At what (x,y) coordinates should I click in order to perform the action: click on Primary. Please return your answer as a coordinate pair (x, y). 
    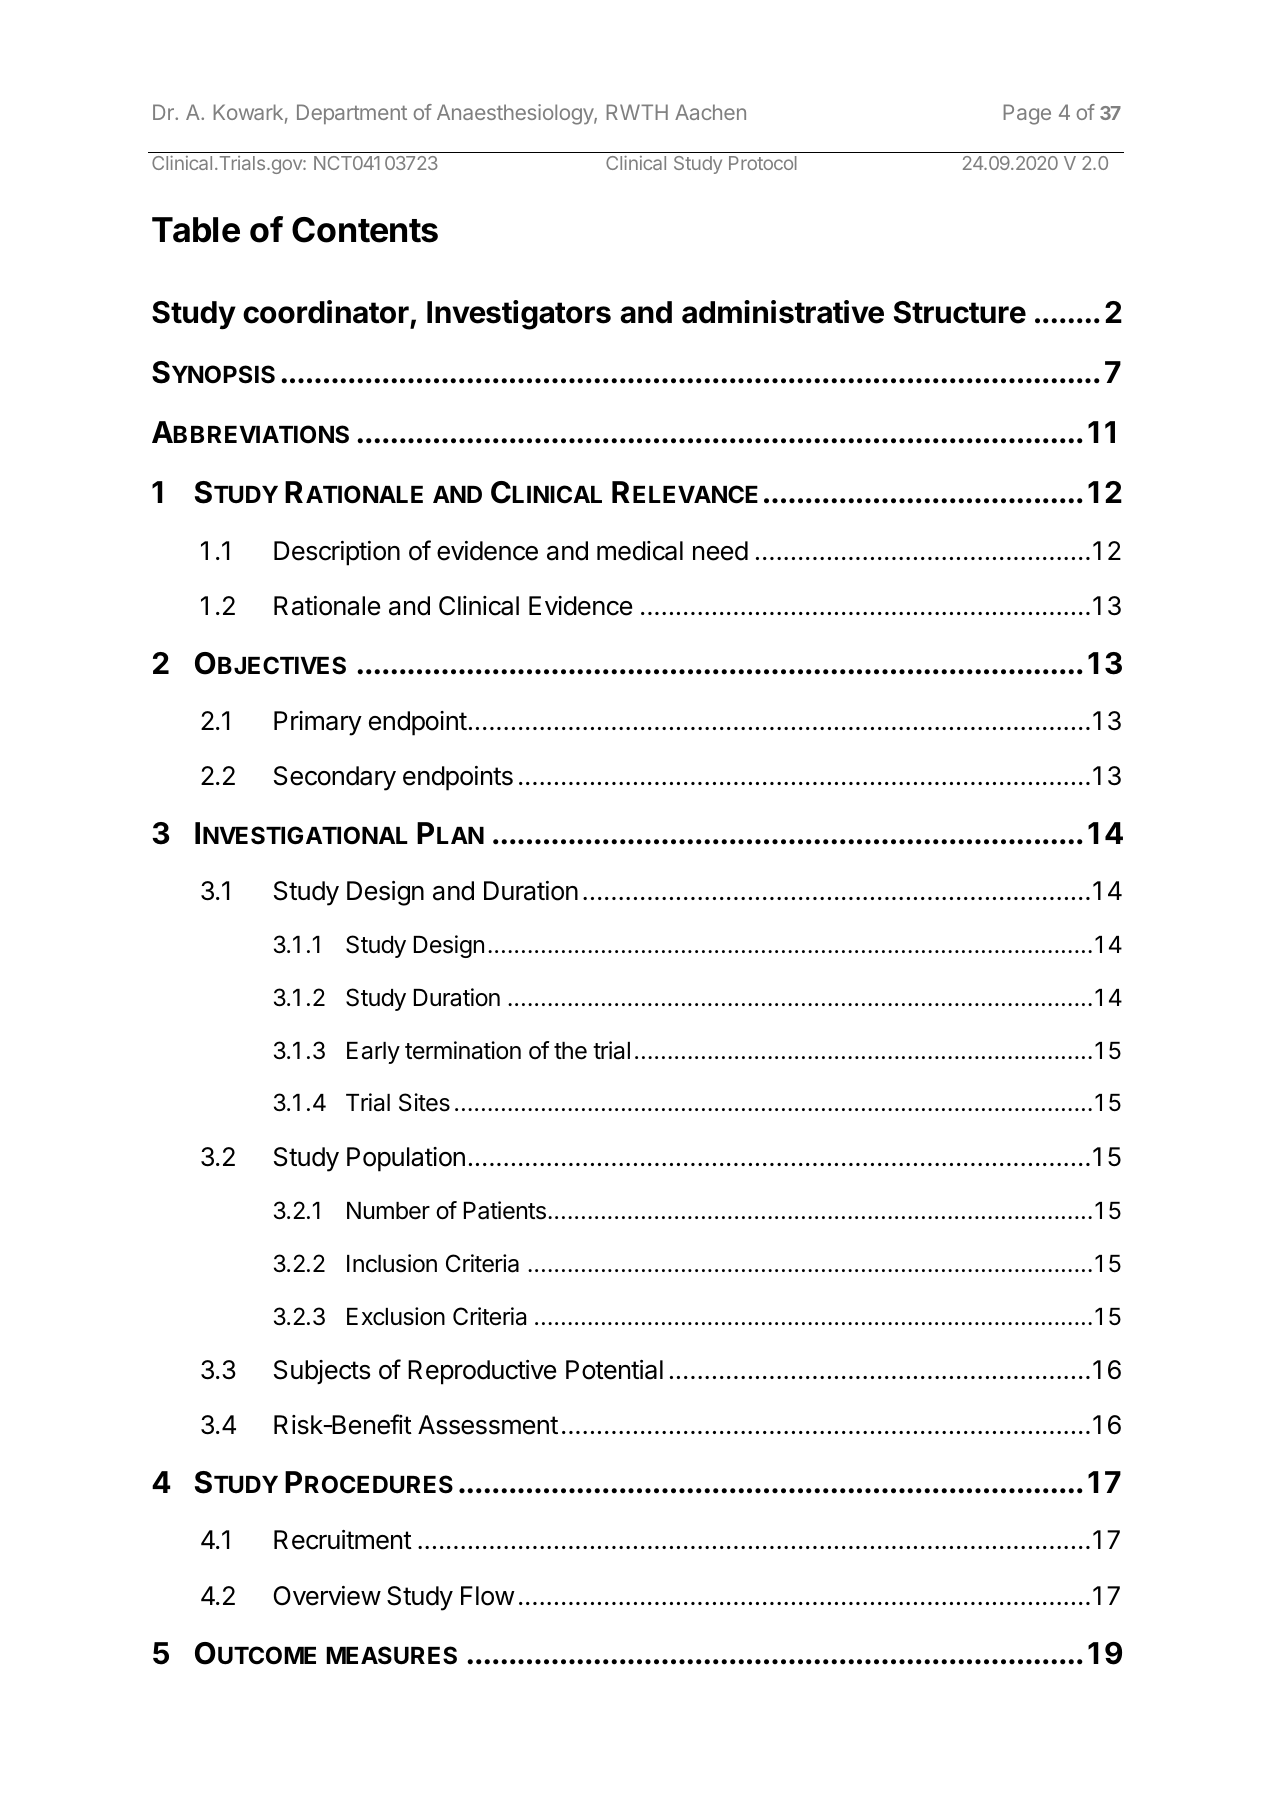
    Looking at the image, I should click on (318, 723).
